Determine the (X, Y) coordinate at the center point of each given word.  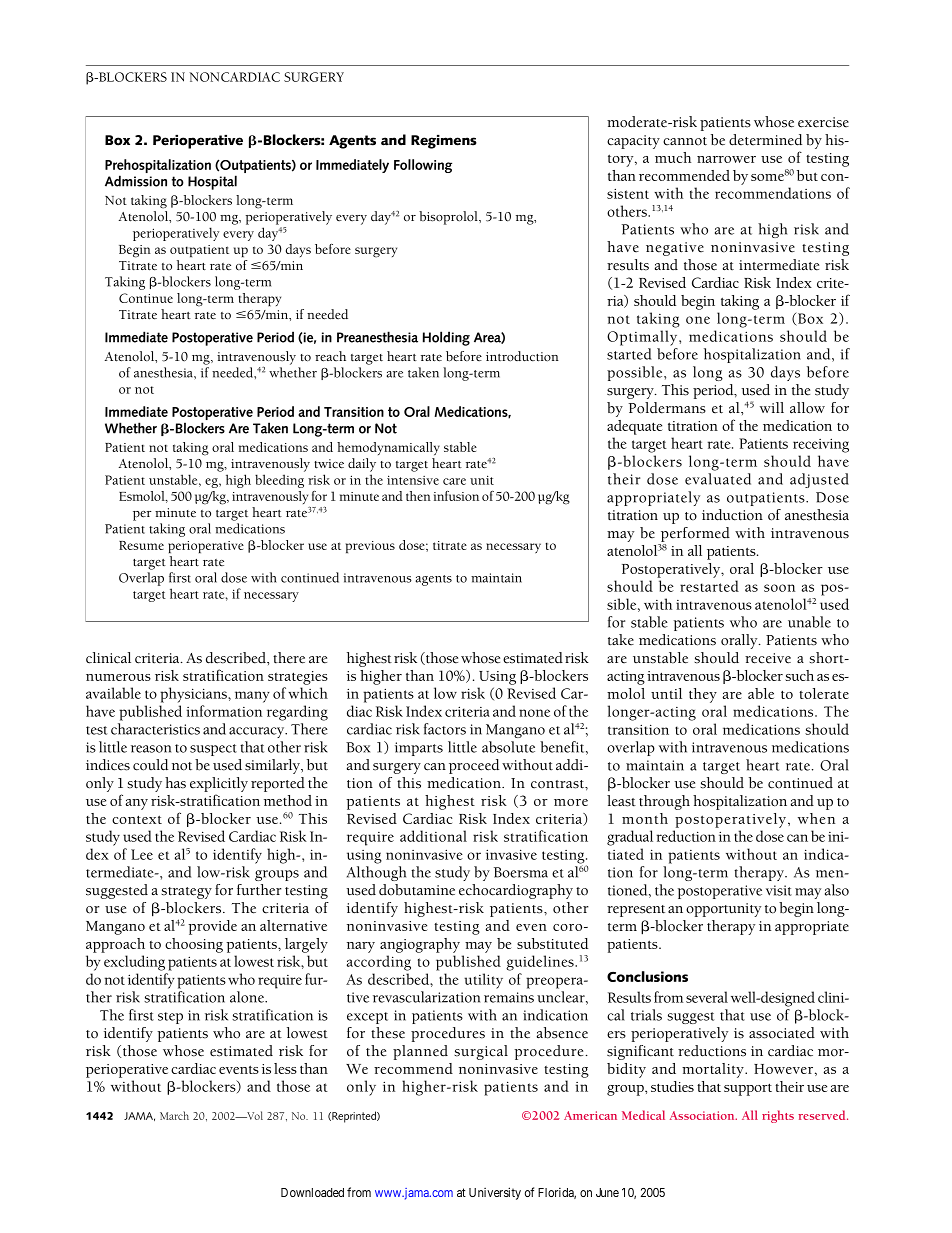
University (495, 1193)
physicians (194, 695)
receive (768, 658)
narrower (726, 159)
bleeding (279, 481)
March (174, 1115)
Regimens (444, 142)
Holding (446, 338)
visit (779, 890)
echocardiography (516, 891)
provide (212, 927)
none (534, 713)
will (772, 407)
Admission (136, 181)
